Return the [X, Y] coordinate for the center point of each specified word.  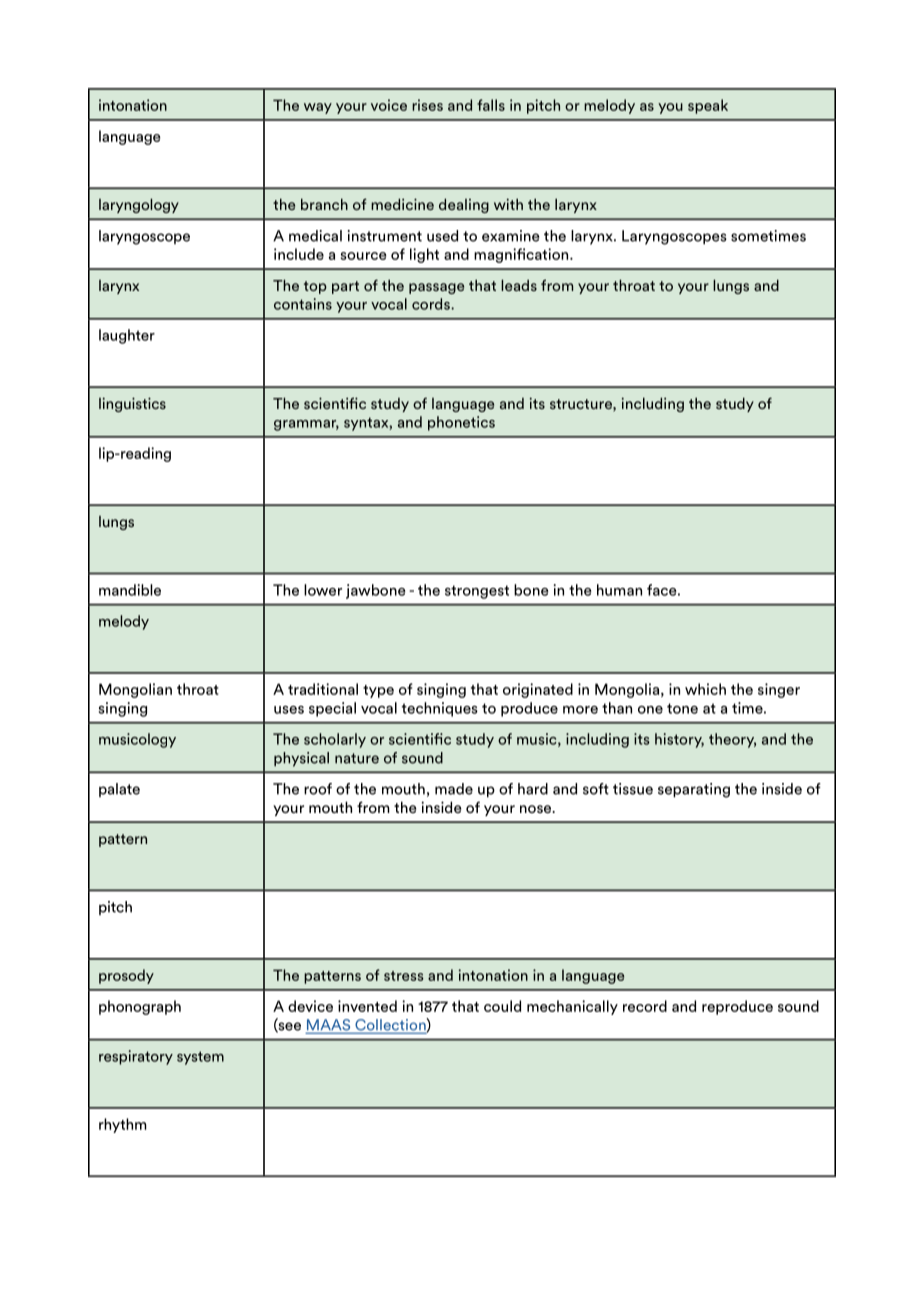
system [200, 1058]
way [318, 108]
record [645, 1006]
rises [427, 105]
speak [708, 106]
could [502, 1006]
